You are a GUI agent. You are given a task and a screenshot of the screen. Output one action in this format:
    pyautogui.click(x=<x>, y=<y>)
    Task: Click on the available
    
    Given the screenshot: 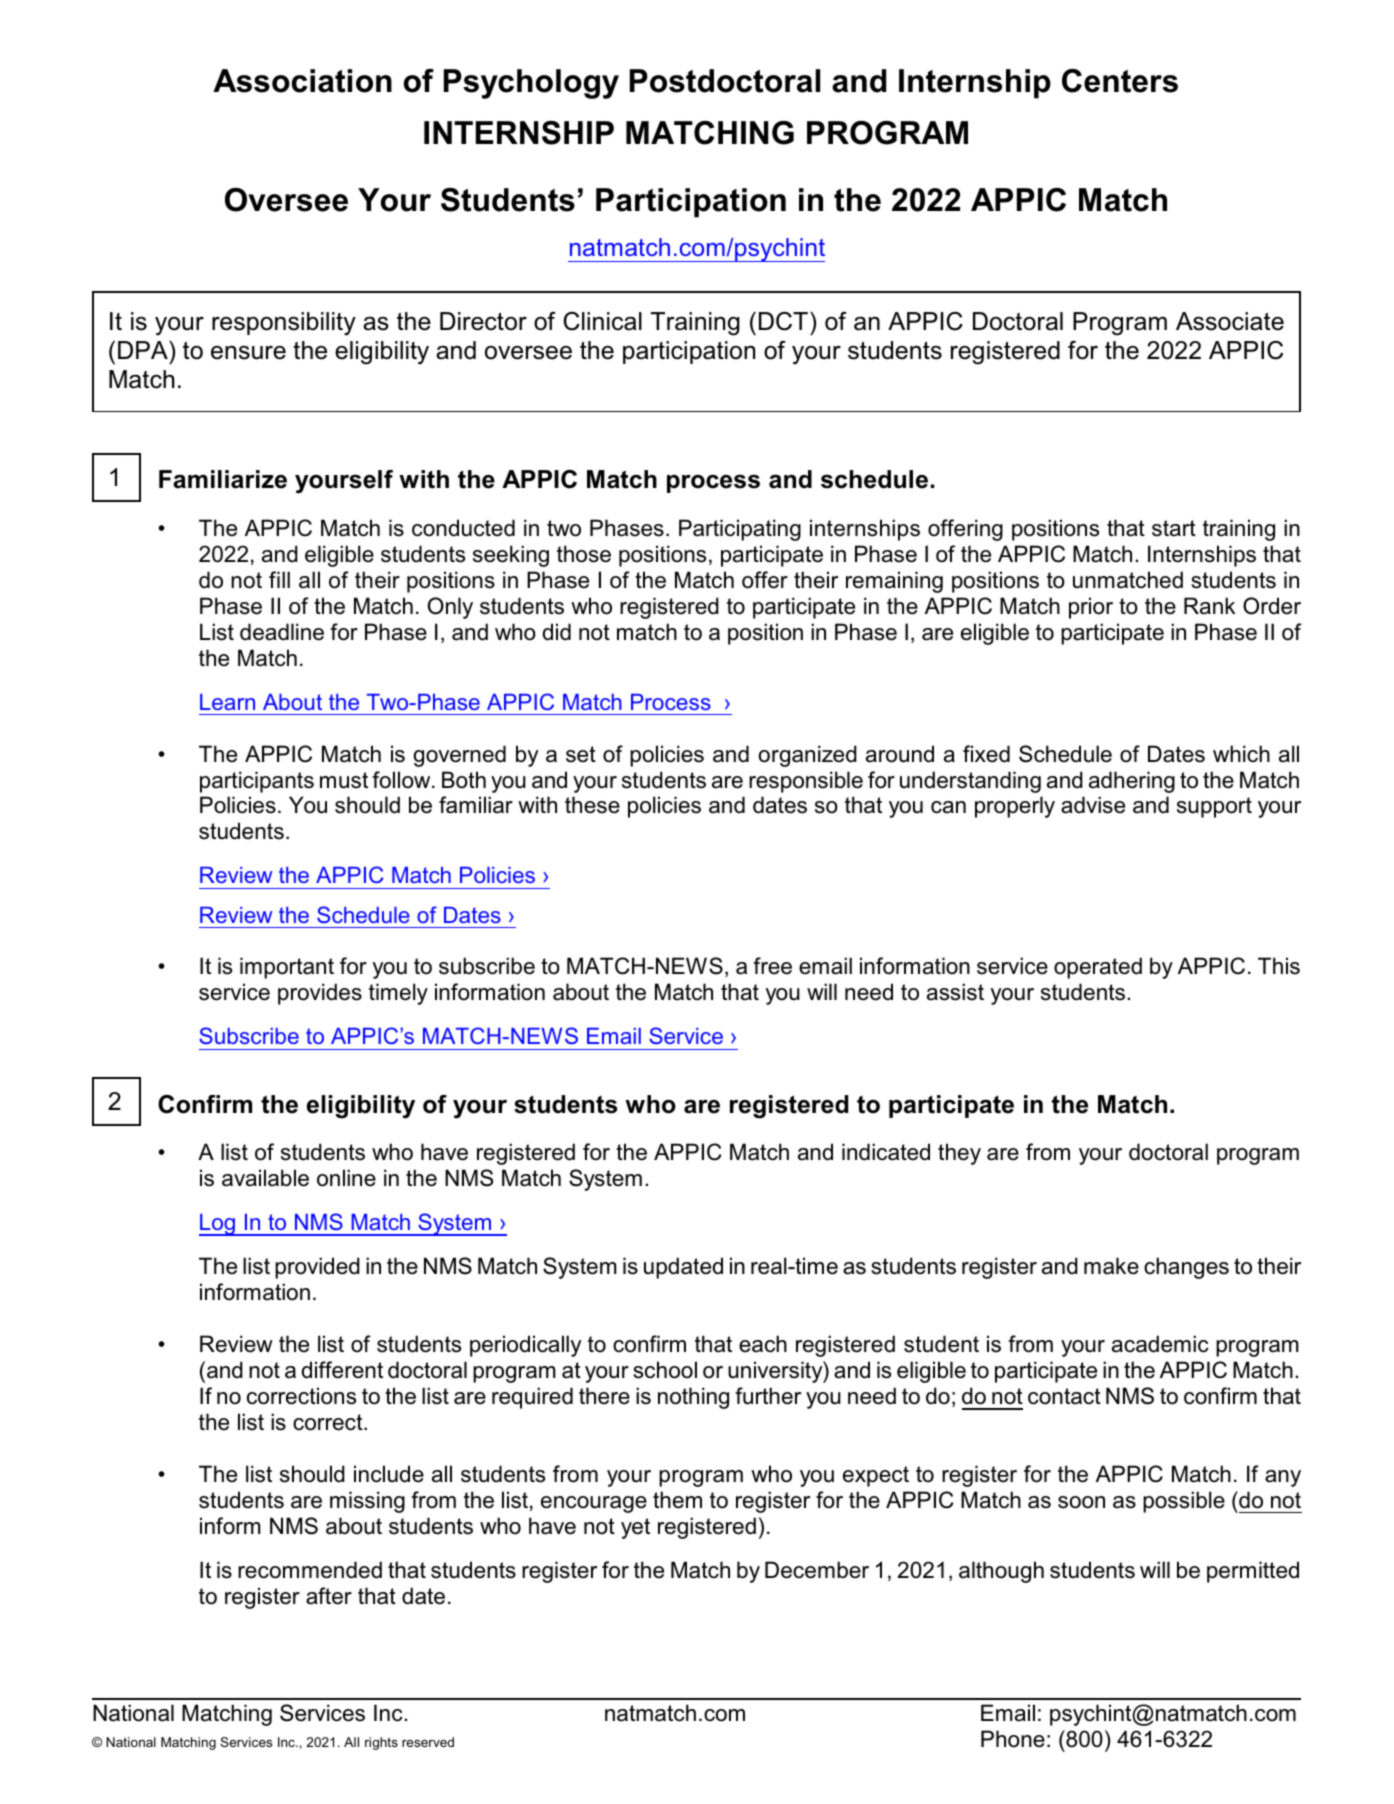 What is the action you would take?
    pyautogui.click(x=265, y=1178)
